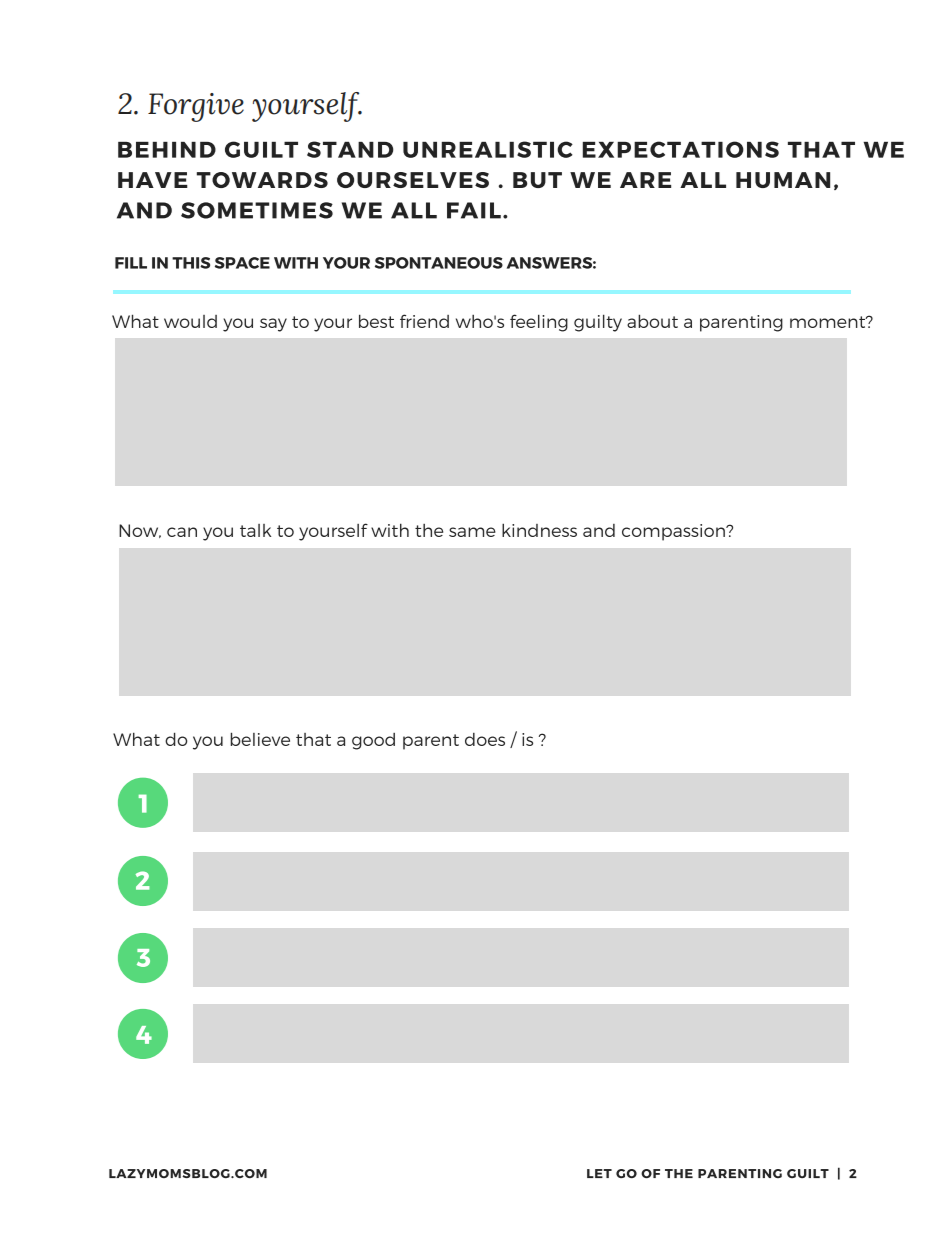  What do you see at coordinates (599, 1173) in the page?
I see `LET` at bounding box center [599, 1173].
